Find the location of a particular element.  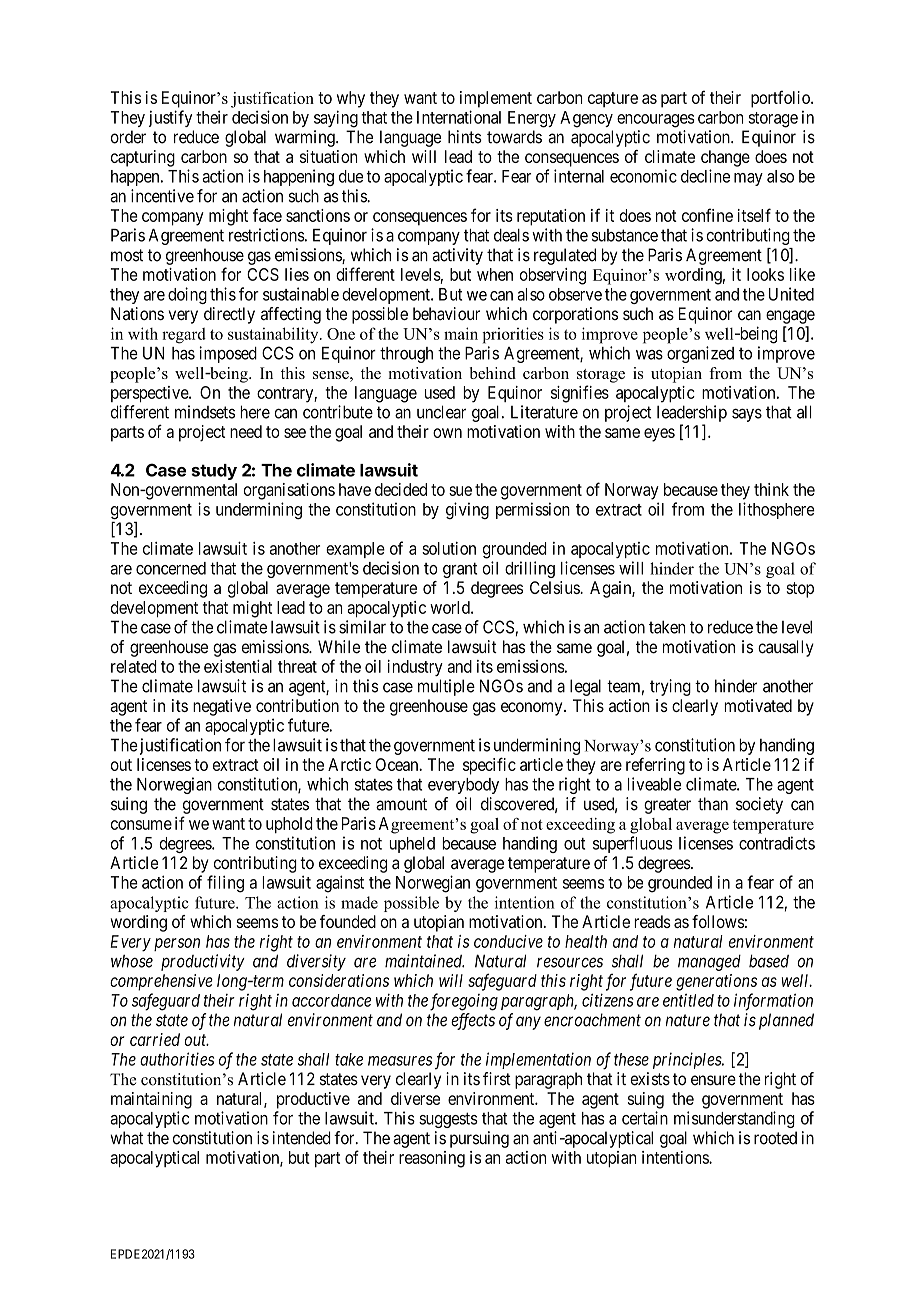

justify is located at coordinates (170, 118).
